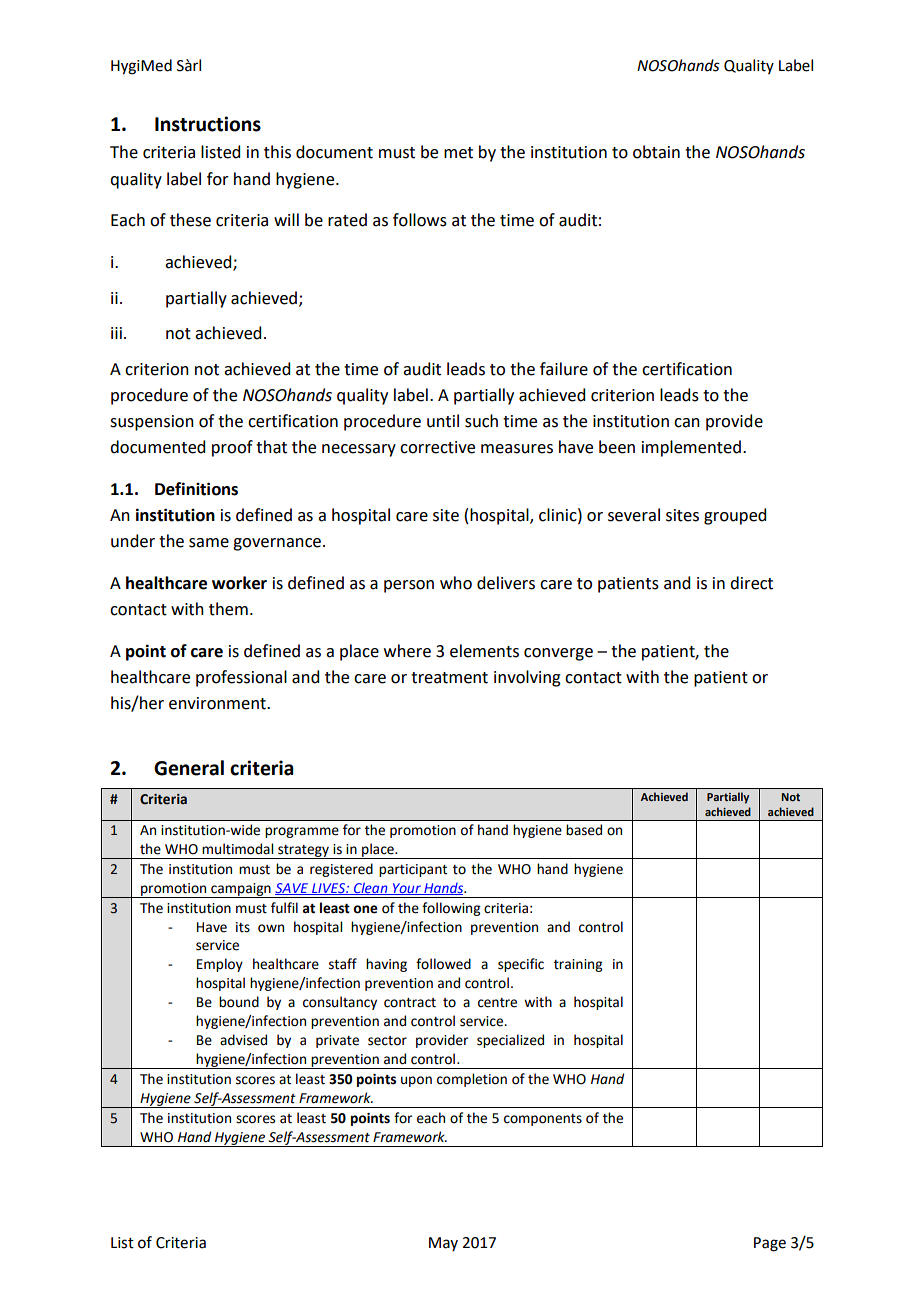  What do you see at coordinates (449, 678) in the screenshot?
I see `treatment` at bounding box center [449, 678].
